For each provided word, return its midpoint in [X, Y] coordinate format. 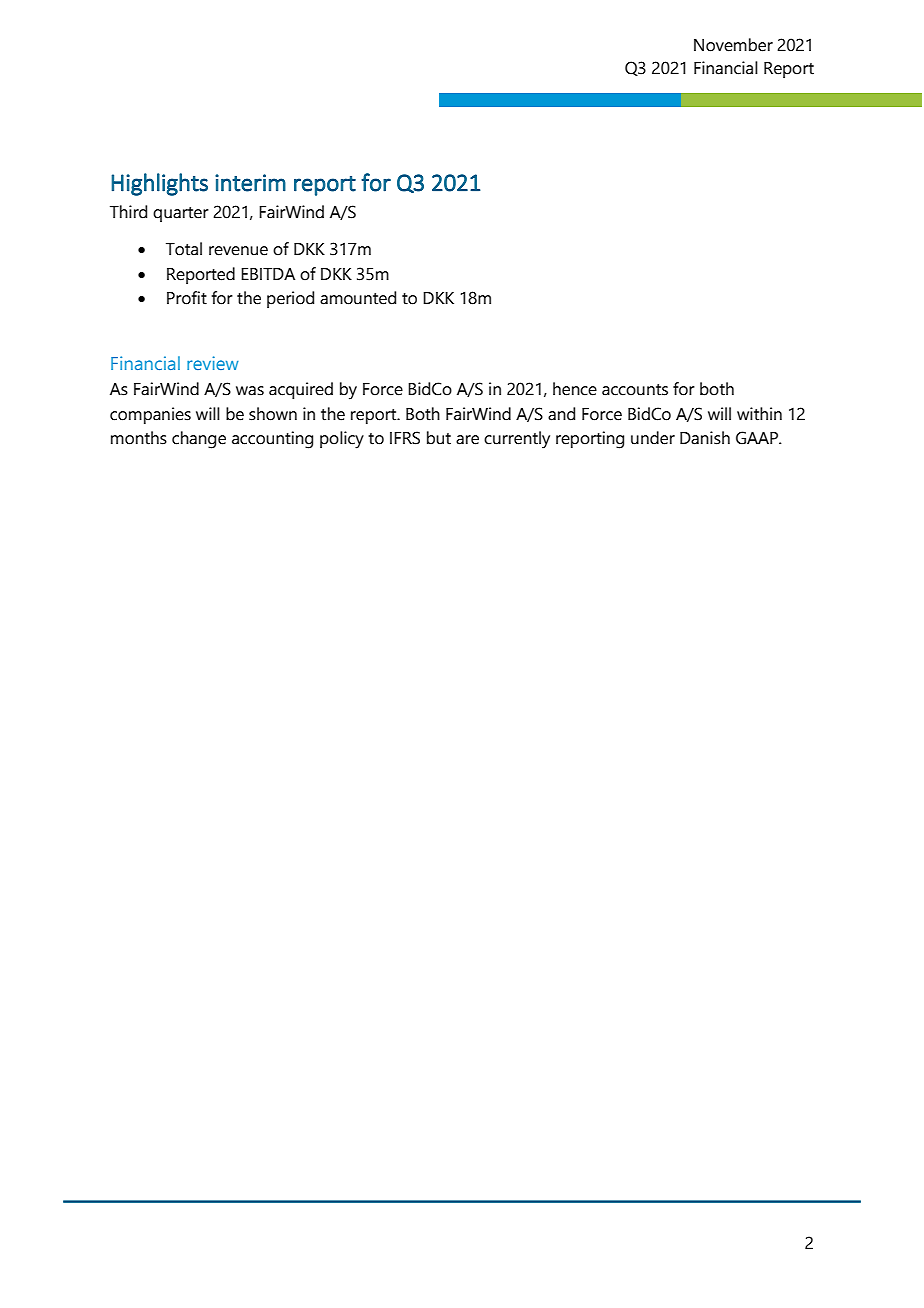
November [733, 45]
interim [250, 183]
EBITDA [268, 274]
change [199, 440]
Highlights [159, 184]
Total [184, 249]
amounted [358, 298]
